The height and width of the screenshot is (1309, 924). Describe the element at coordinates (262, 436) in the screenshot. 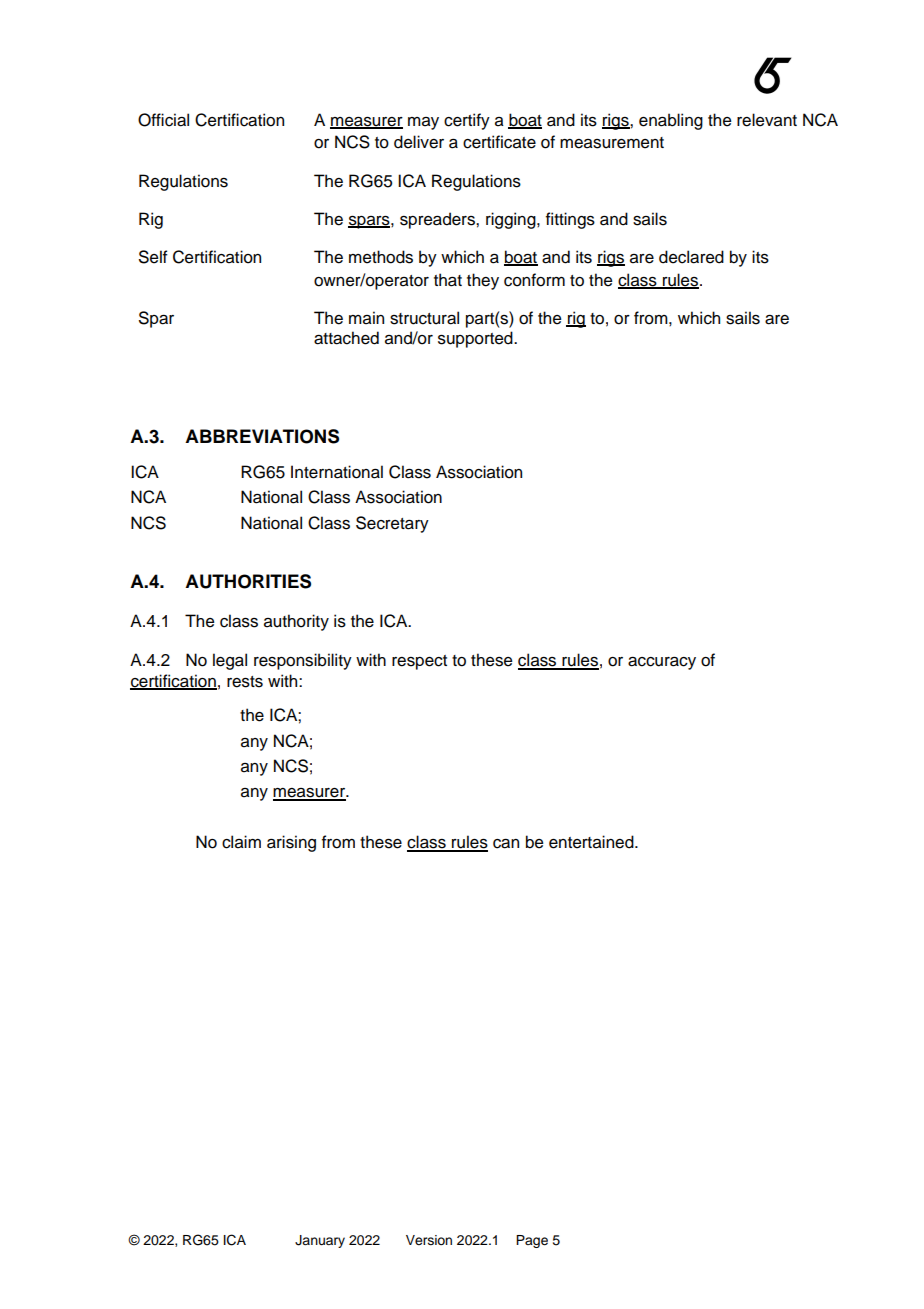

I see `ABBREVIATIONS` at that location.
